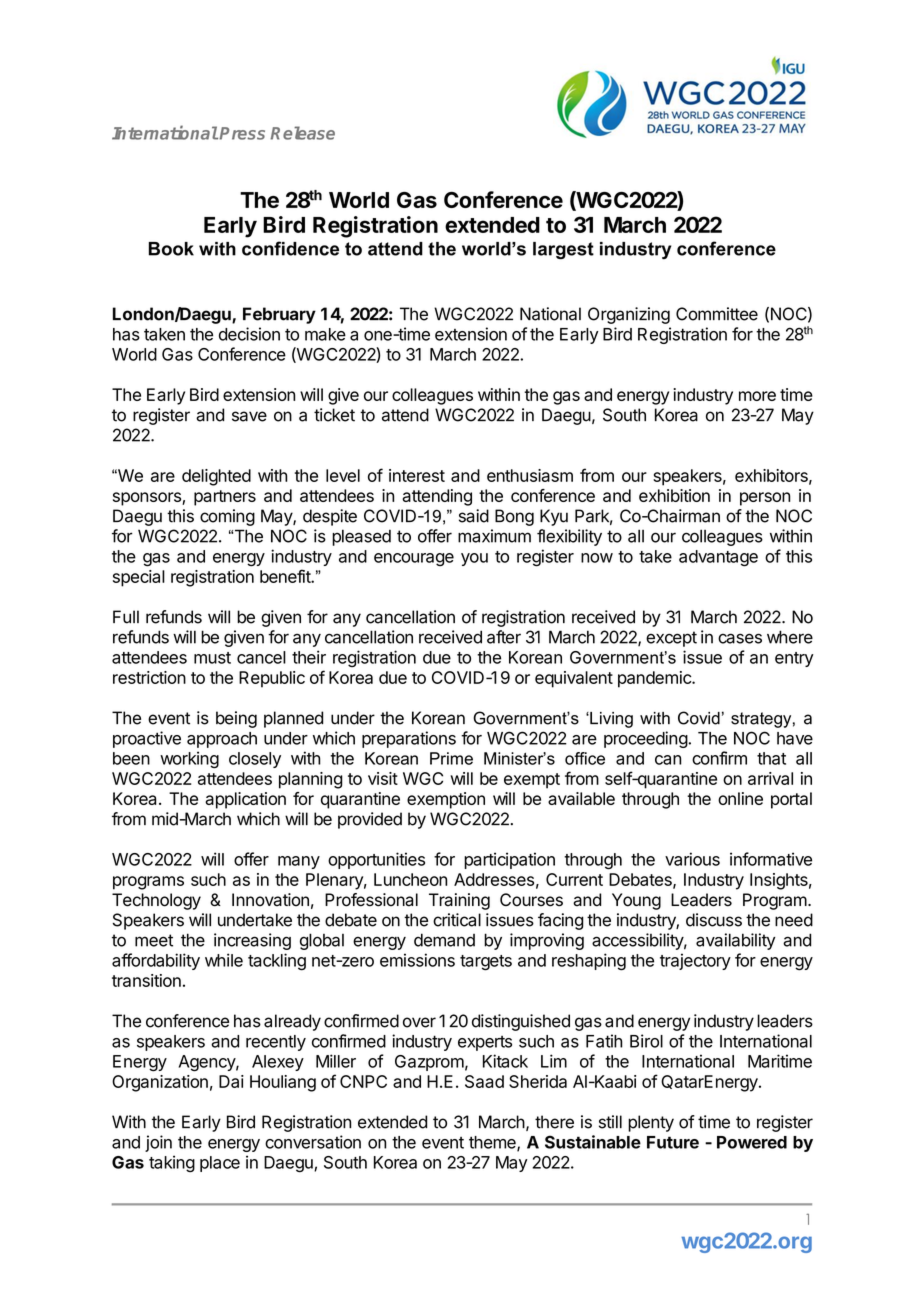  I want to click on decision, so click(249, 334).
